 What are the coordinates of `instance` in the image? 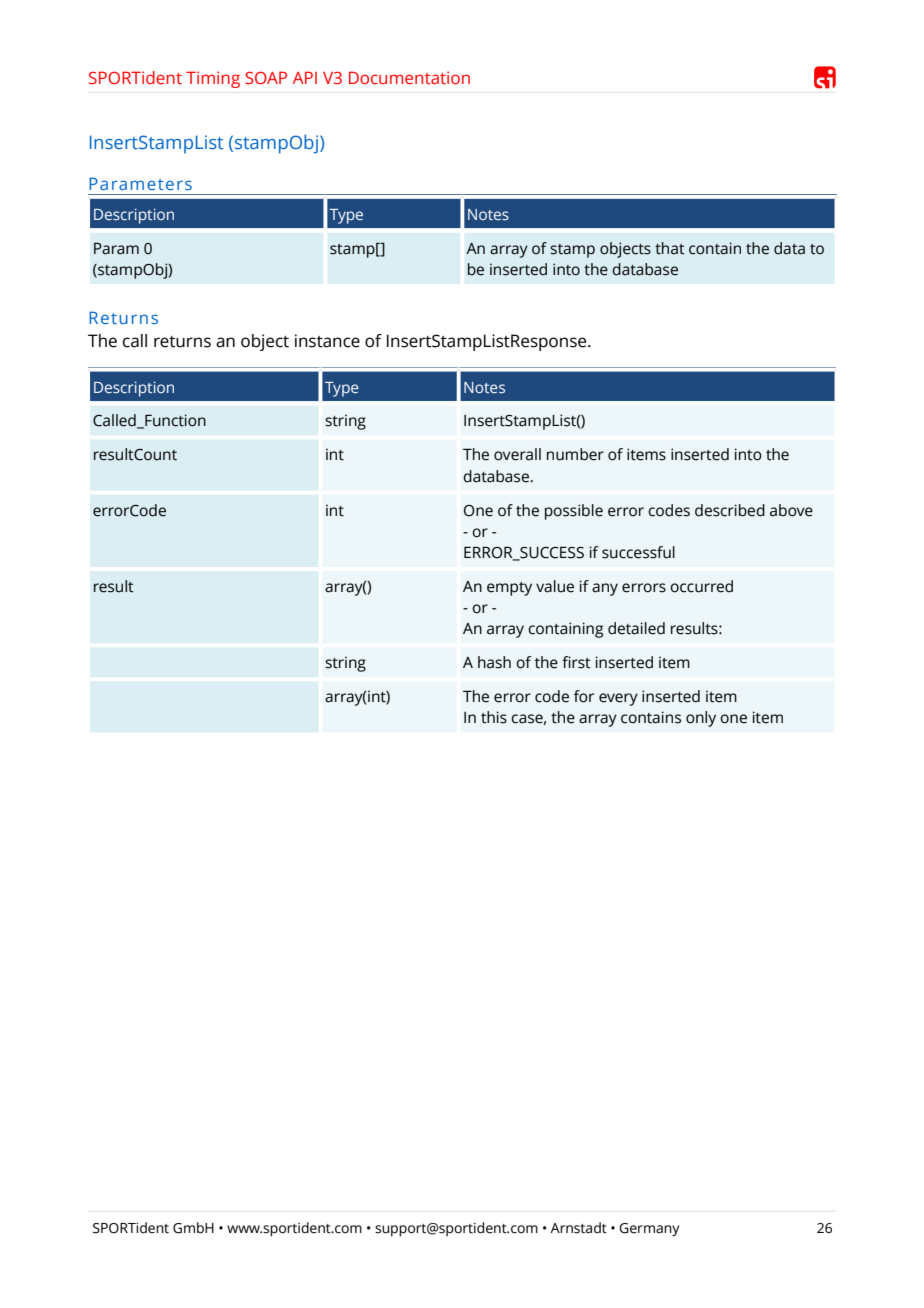 It's located at (327, 341).
